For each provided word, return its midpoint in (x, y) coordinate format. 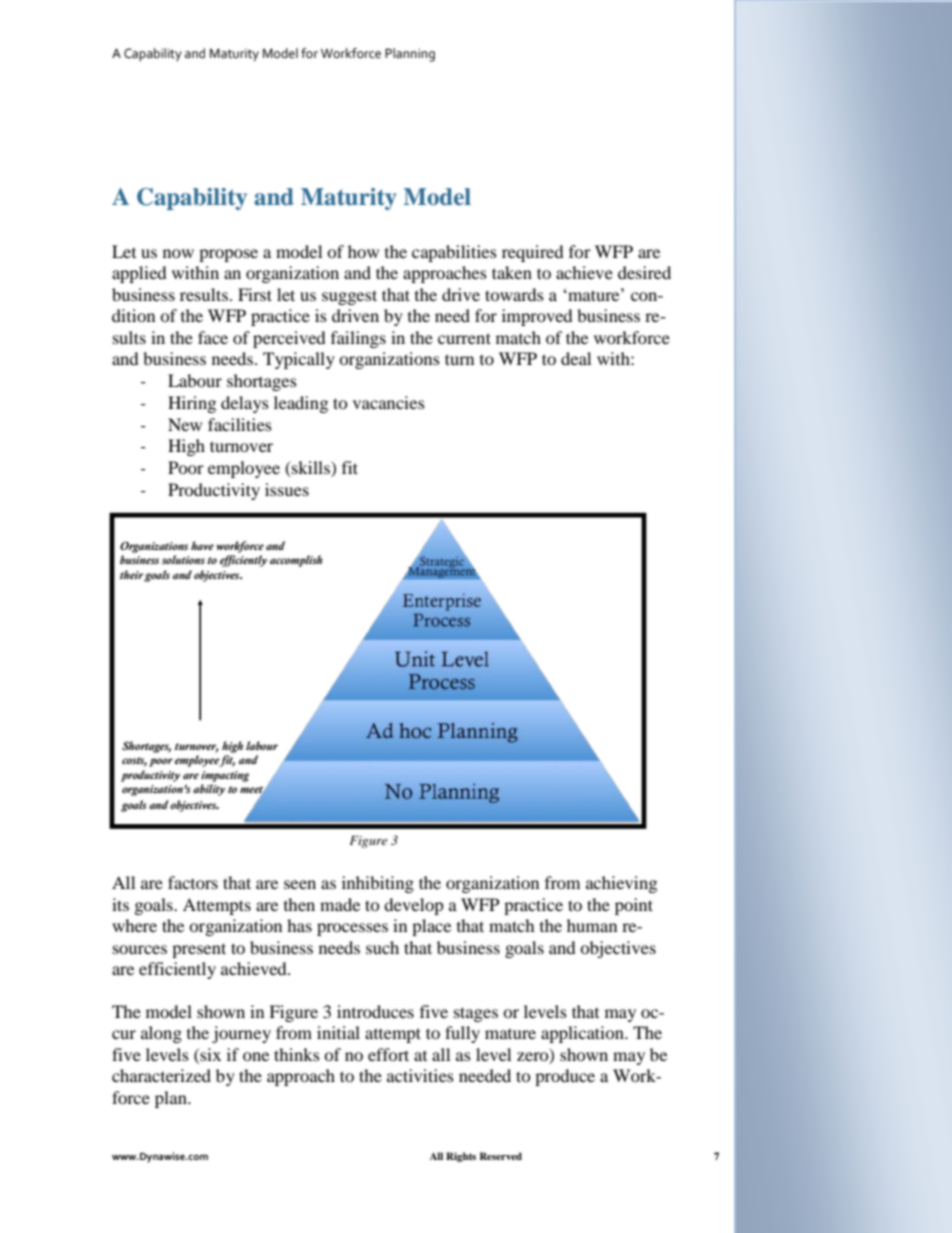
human (592, 925)
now (178, 253)
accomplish (296, 561)
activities (420, 1075)
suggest (349, 297)
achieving (621, 884)
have (202, 545)
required (533, 253)
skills (311, 469)
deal (576, 358)
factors (193, 882)
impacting (225, 776)
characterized (161, 1075)
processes (352, 929)
